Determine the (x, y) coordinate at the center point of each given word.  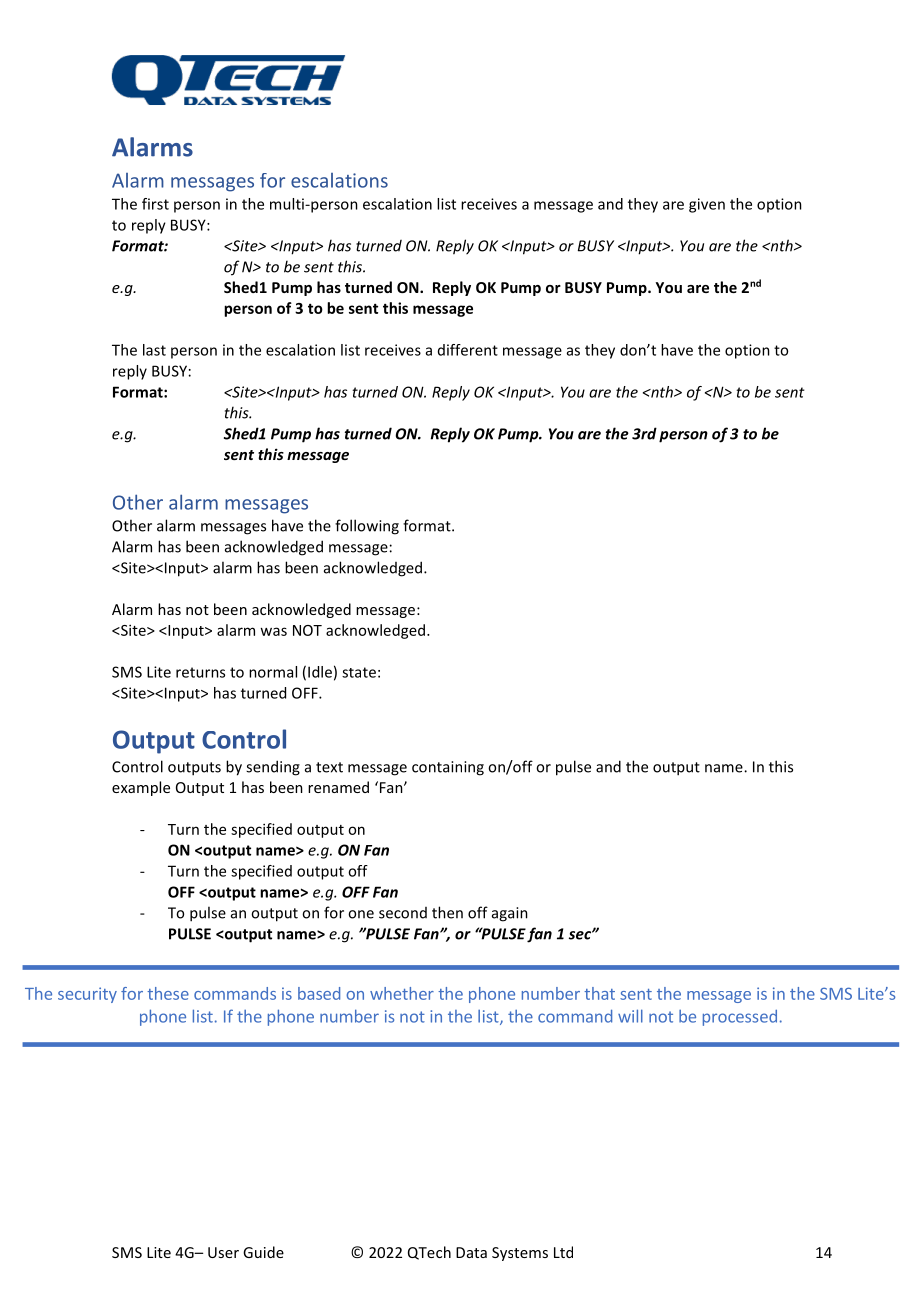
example (141, 788)
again (510, 914)
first (155, 204)
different (468, 350)
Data (471, 1252)
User (223, 1252)
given (707, 205)
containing (448, 768)
